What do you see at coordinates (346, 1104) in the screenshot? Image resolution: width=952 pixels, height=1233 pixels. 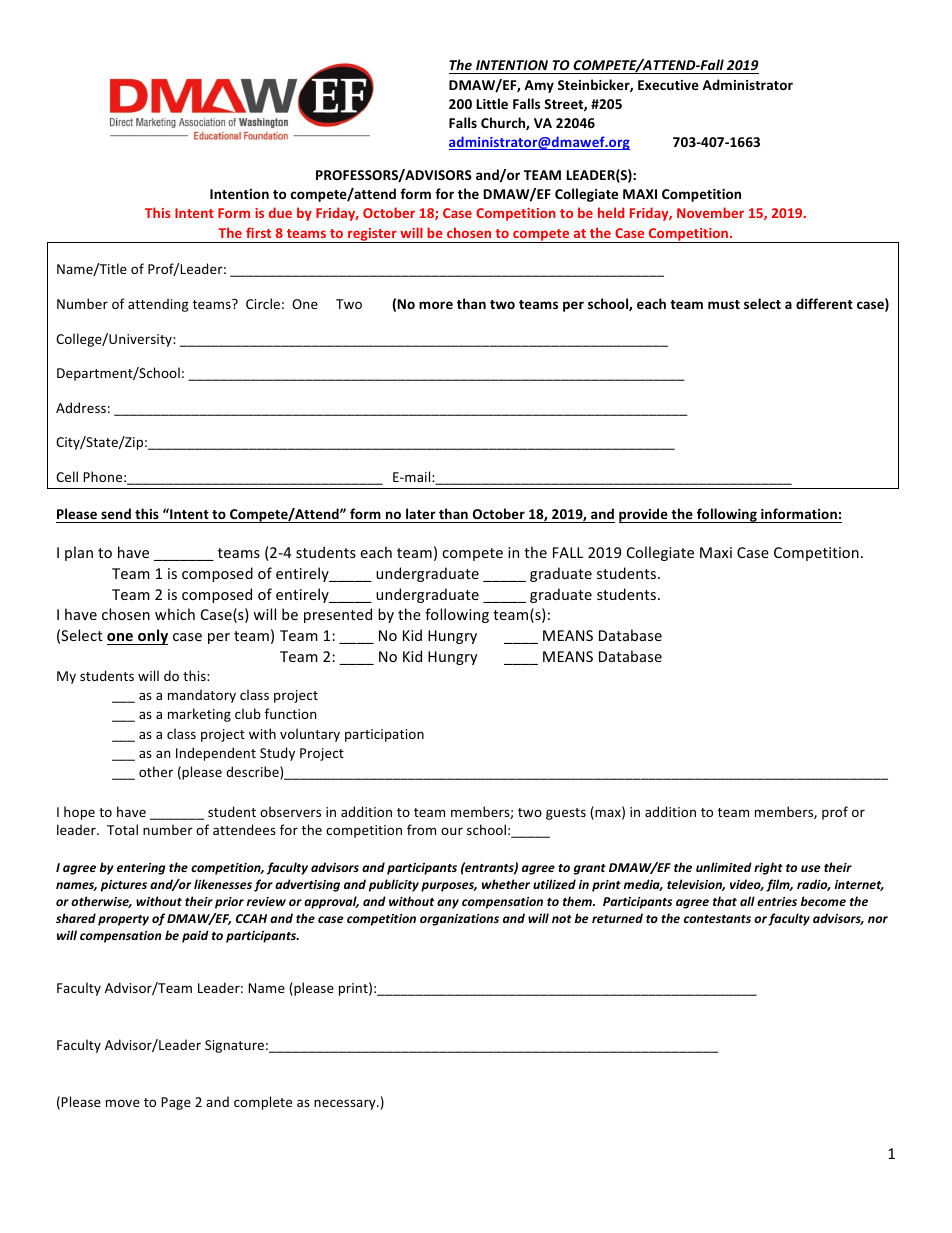 I see `necessary` at bounding box center [346, 1104].
